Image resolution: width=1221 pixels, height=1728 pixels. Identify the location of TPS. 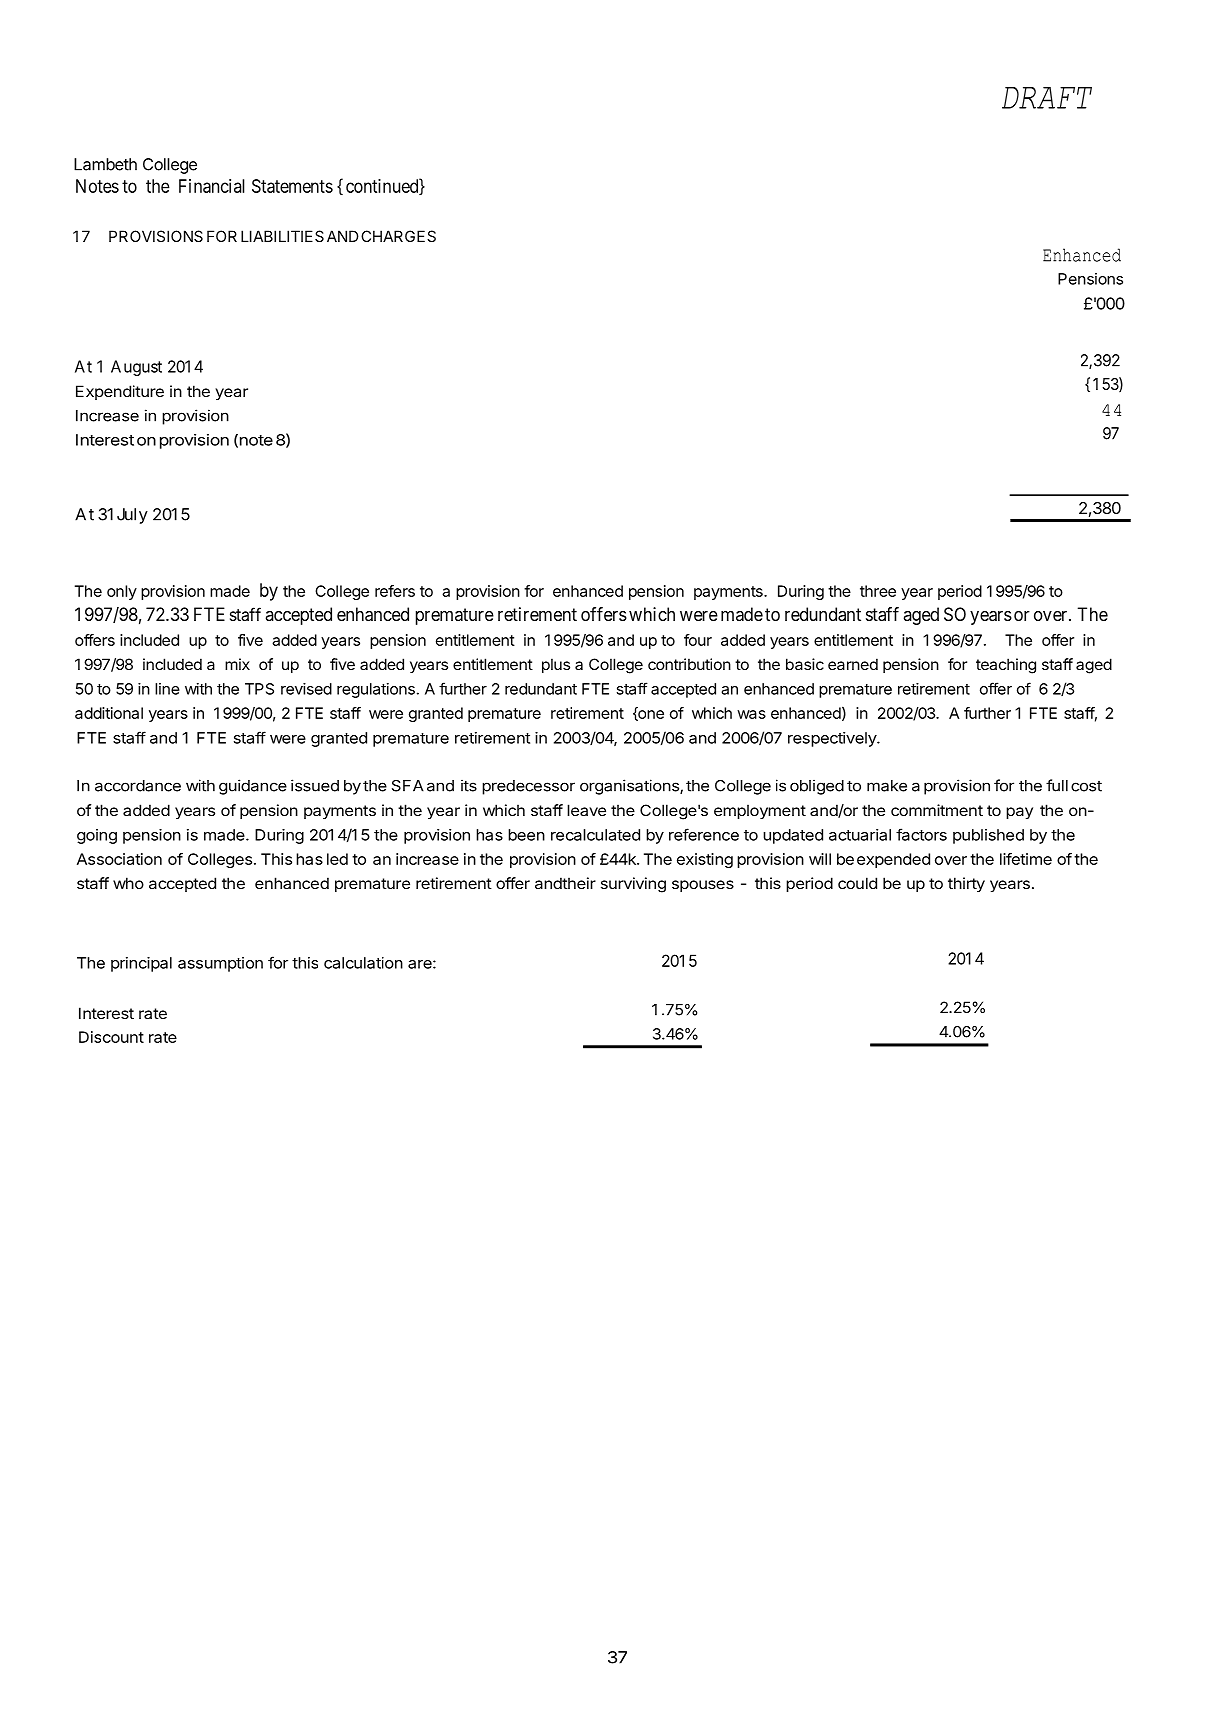
(259, 689).
